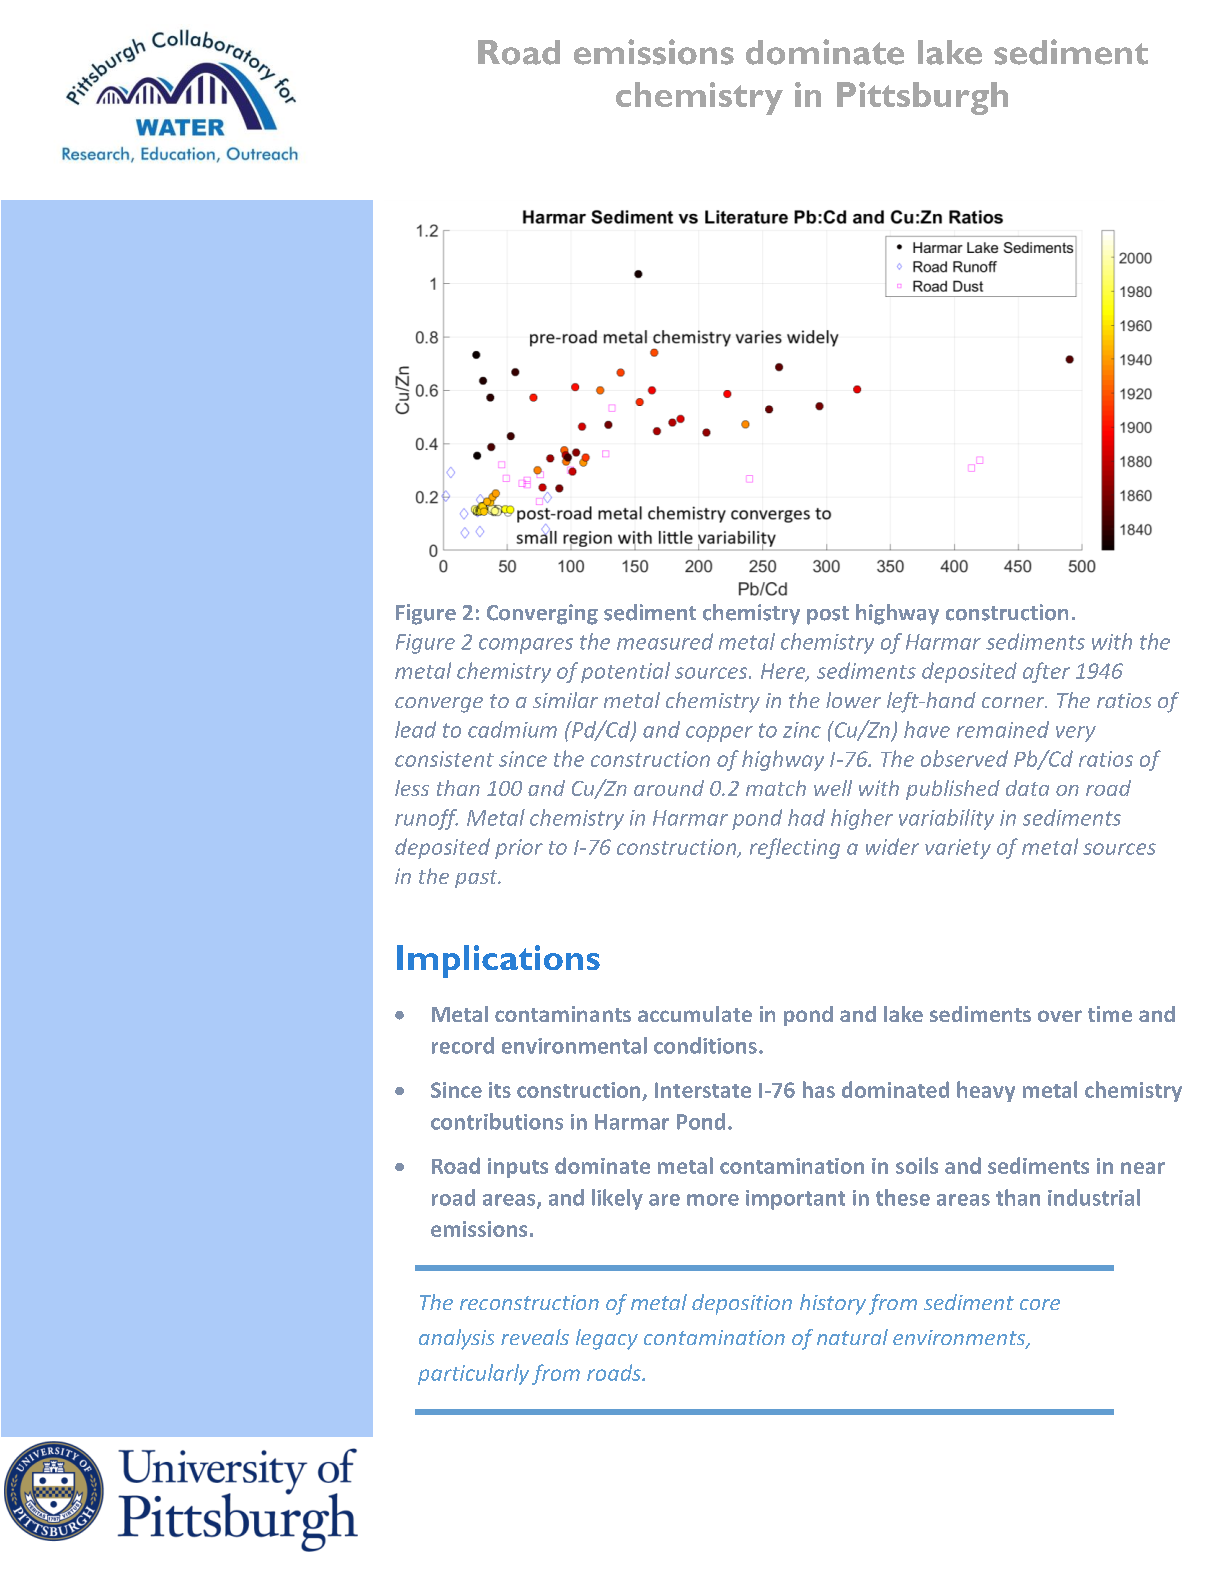 The image size is (1225, 1585). Describe the element at coordinates (802, 730) in the screenshot. I see `zinc` at that location.
